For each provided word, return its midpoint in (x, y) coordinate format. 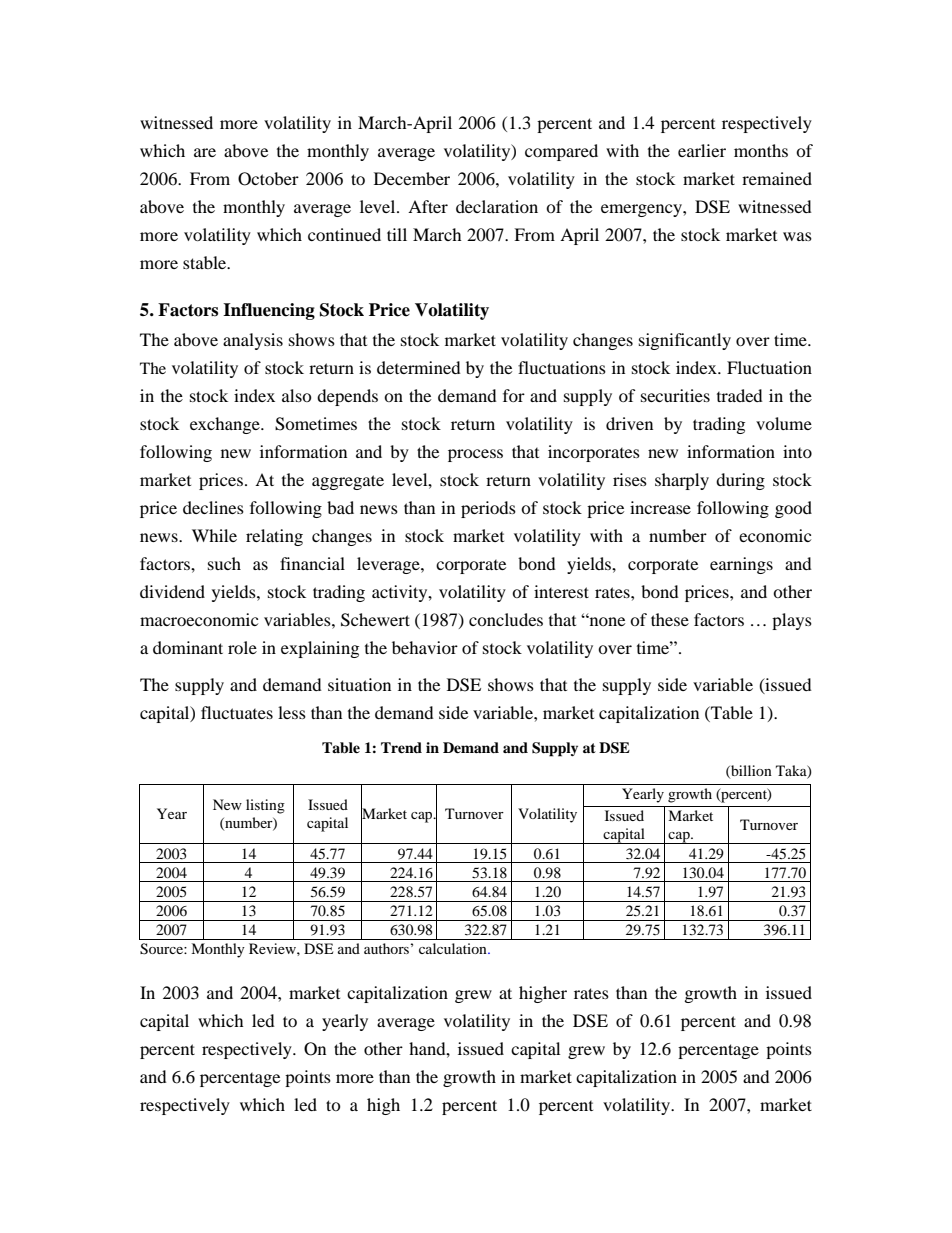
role (242, 647)
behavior (425, 647)
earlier (702, 150)
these (670, 619)
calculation (454, 948)
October (268, 179)
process (475, 455)
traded (740, 395)
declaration (497, 206)
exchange (226, 425)
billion (750, 771)
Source (162, 949)
